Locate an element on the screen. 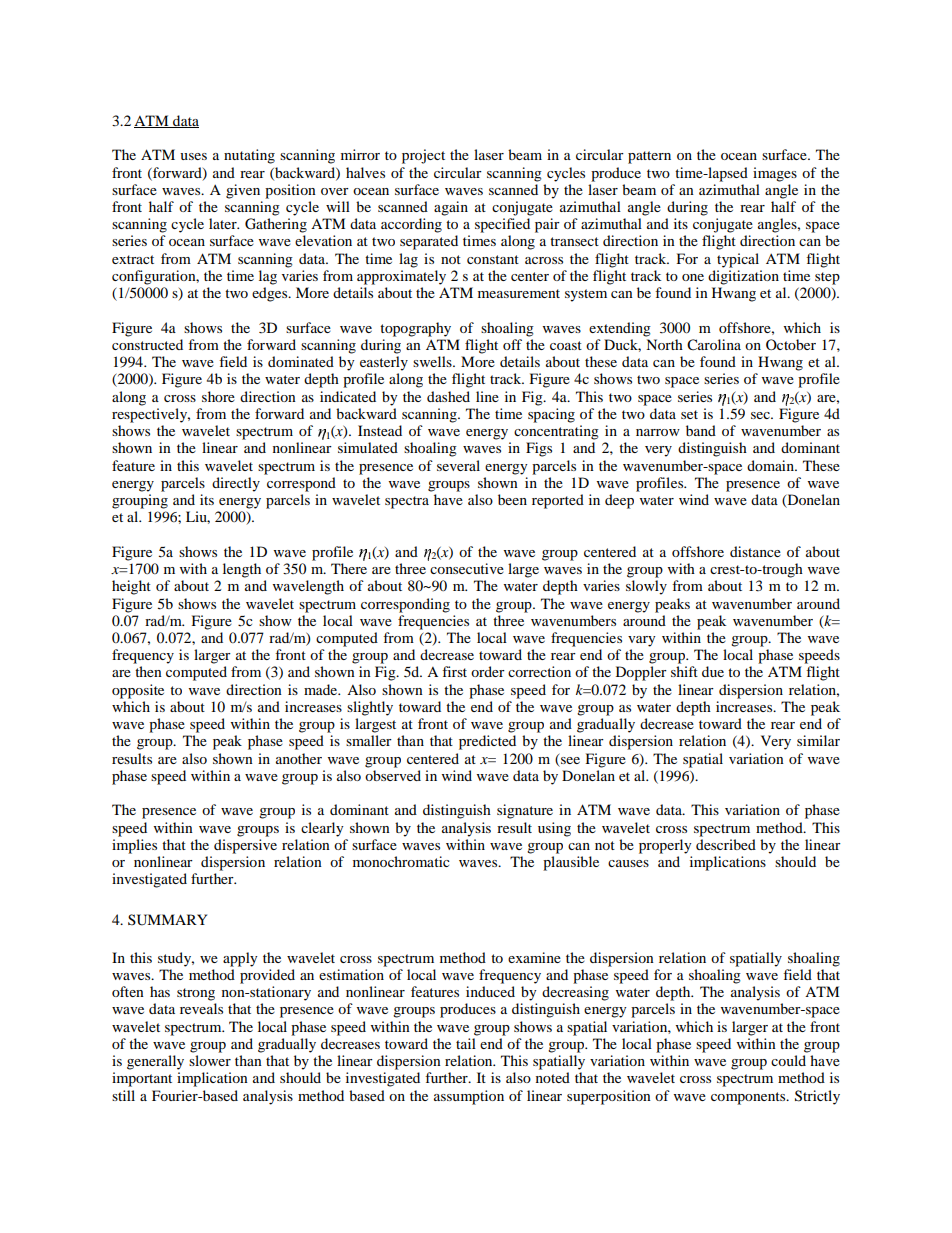 The height and width of the screenshot is (1233, 952). components is located at coordinates (749, 1098).
